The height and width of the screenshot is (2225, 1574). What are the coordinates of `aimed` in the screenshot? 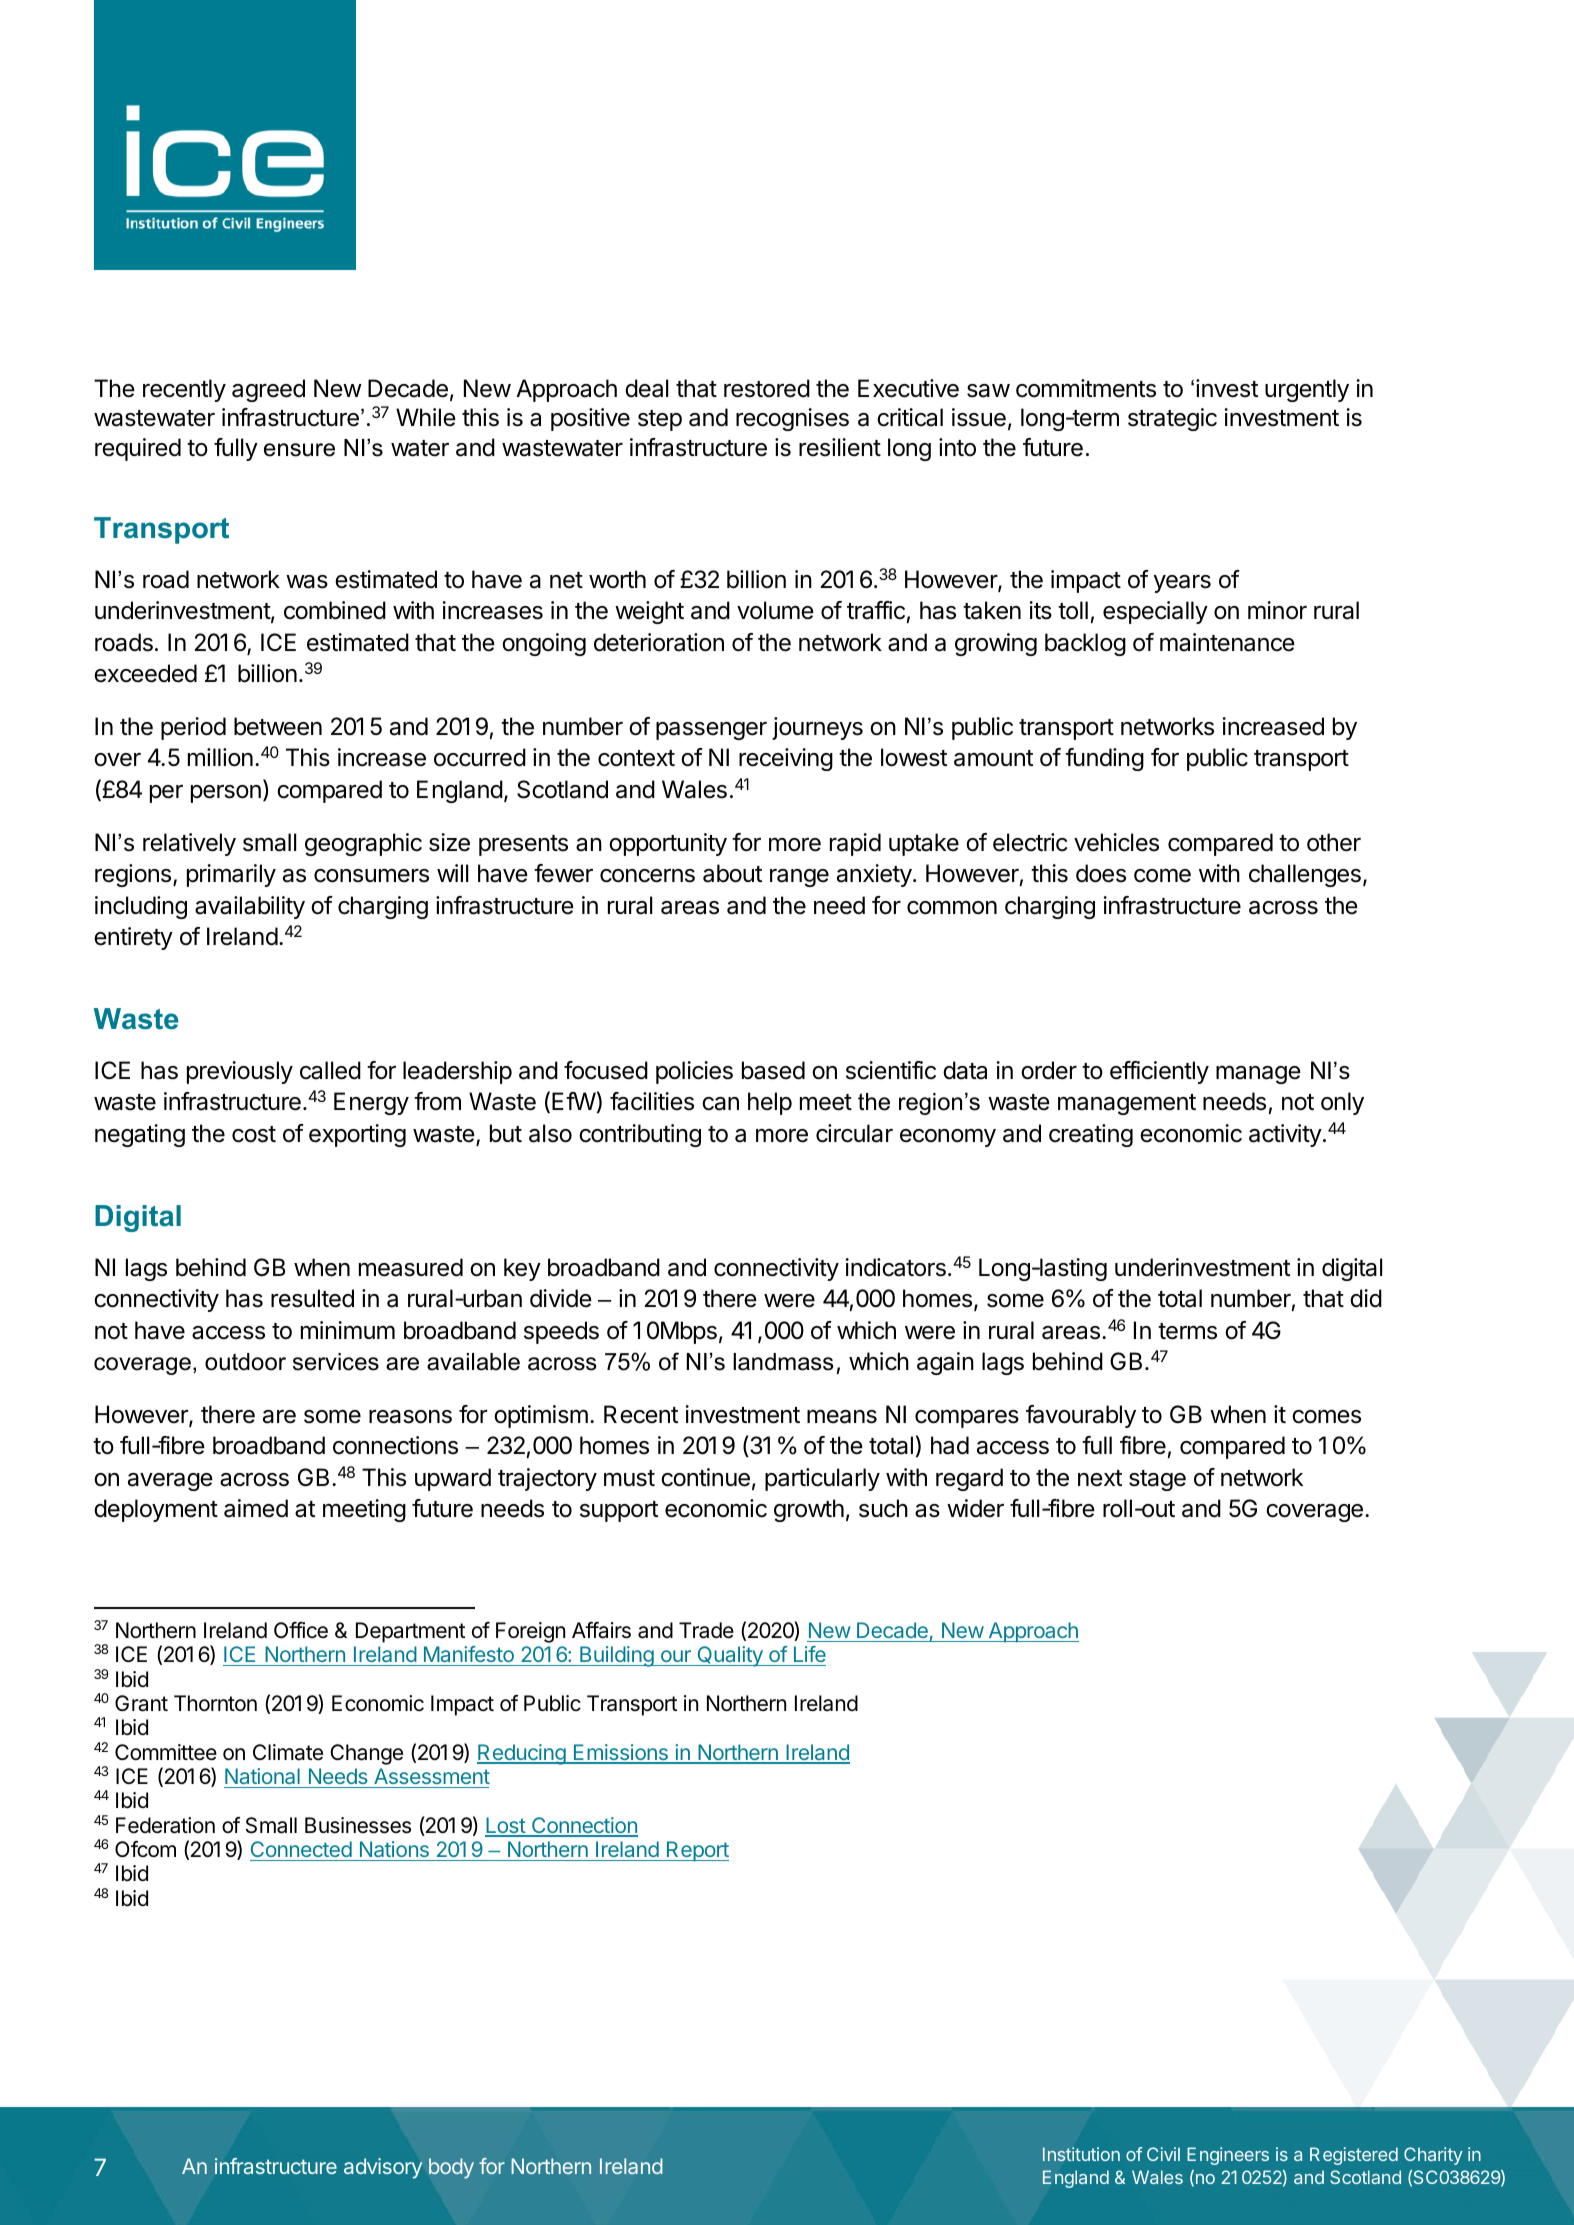 It's located at (256, 1508).
